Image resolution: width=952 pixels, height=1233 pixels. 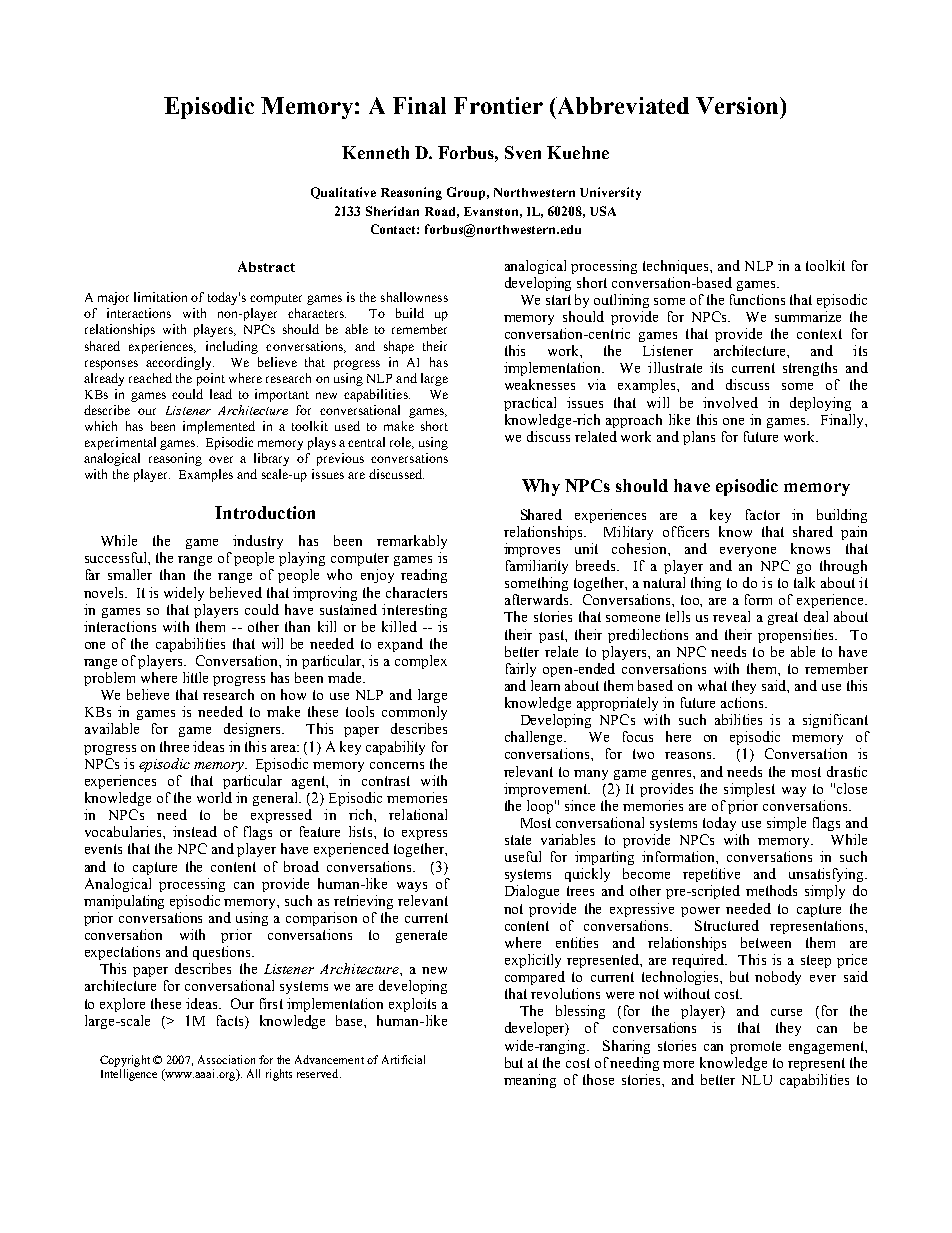 I want to click on Version, so click(x=738, y=105).
